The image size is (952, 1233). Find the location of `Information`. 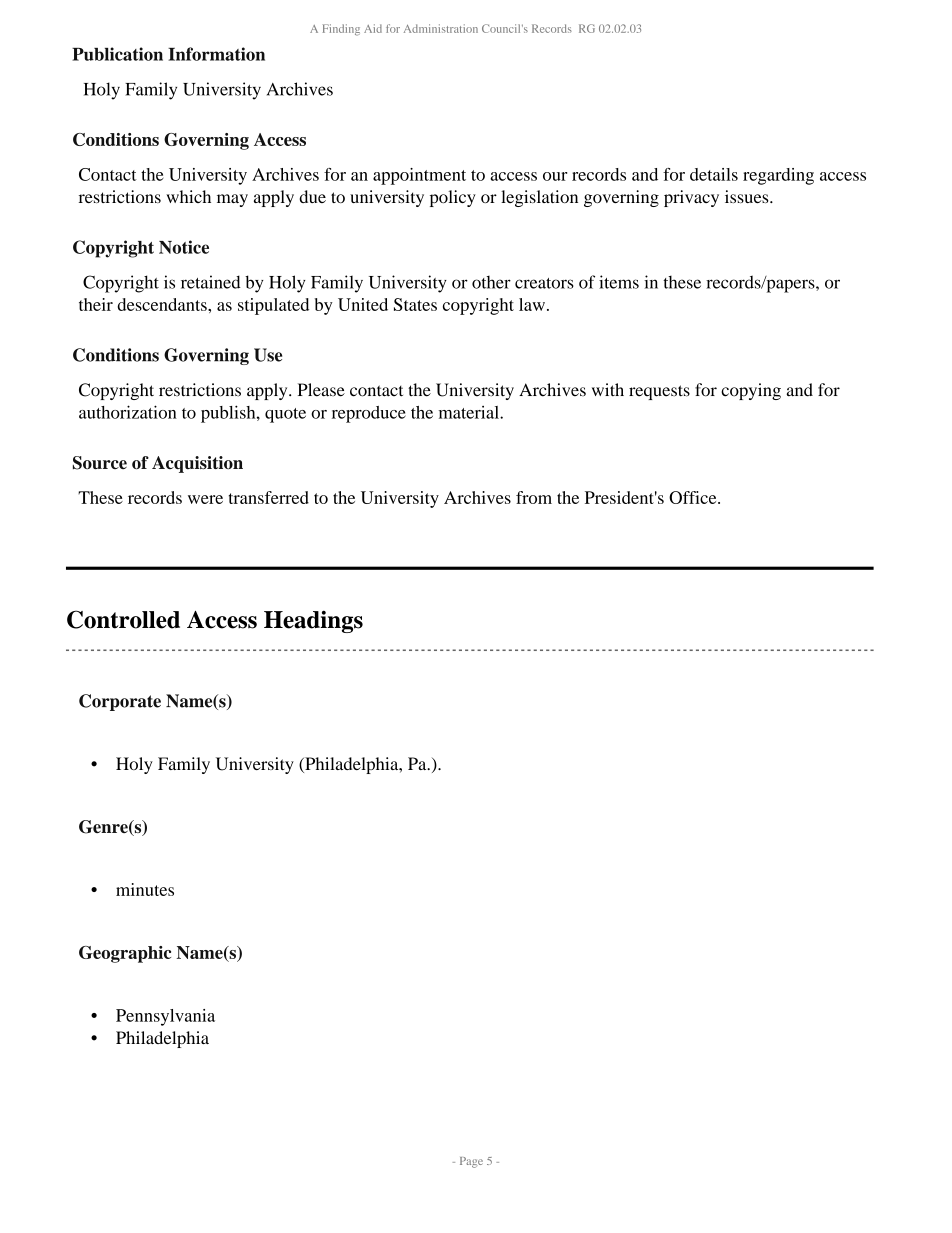

Information is located at coordinates (216, 54).
